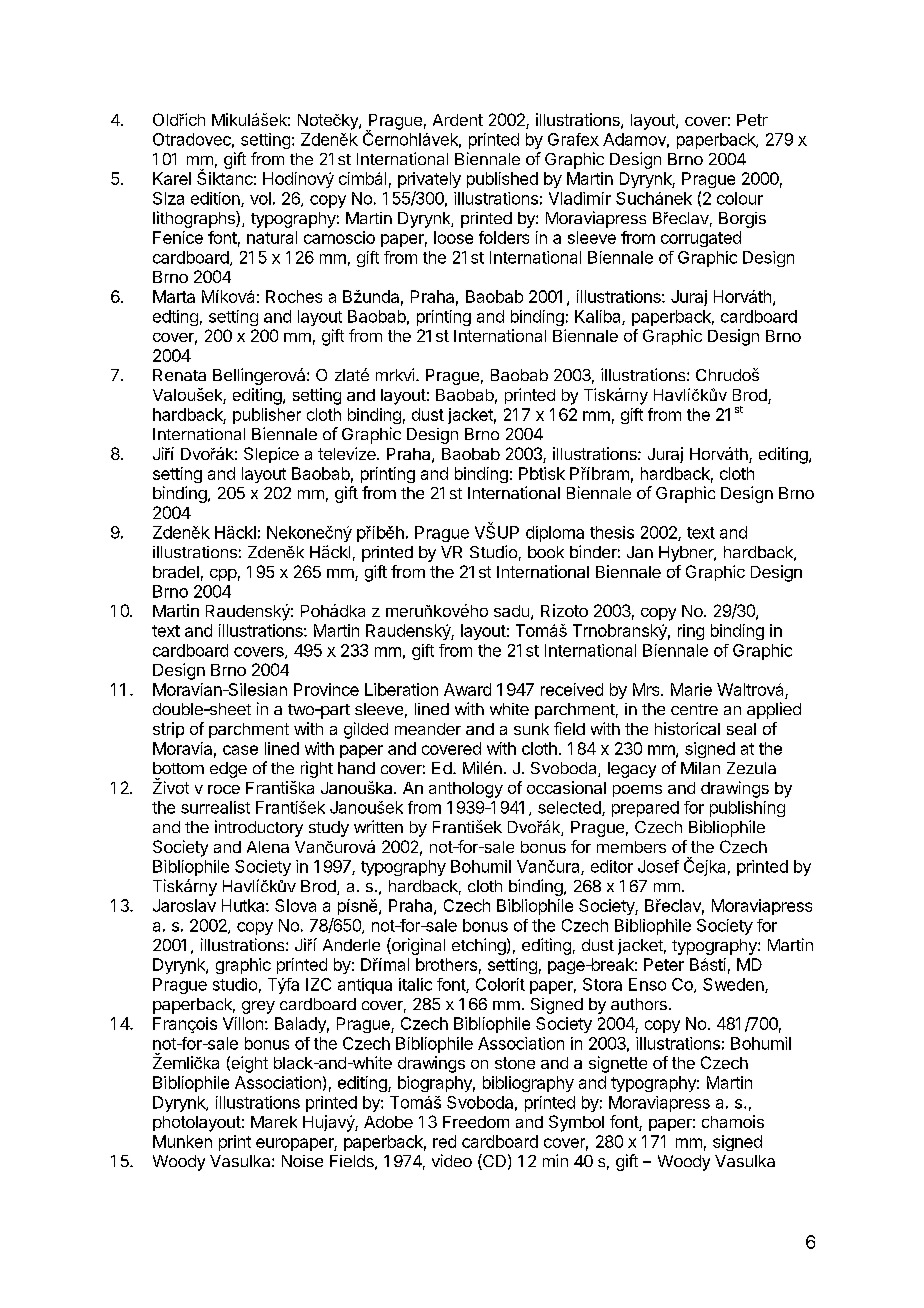 This screenshot has width=924, height=1308. I want to click on publisher, so click(267, 416).
